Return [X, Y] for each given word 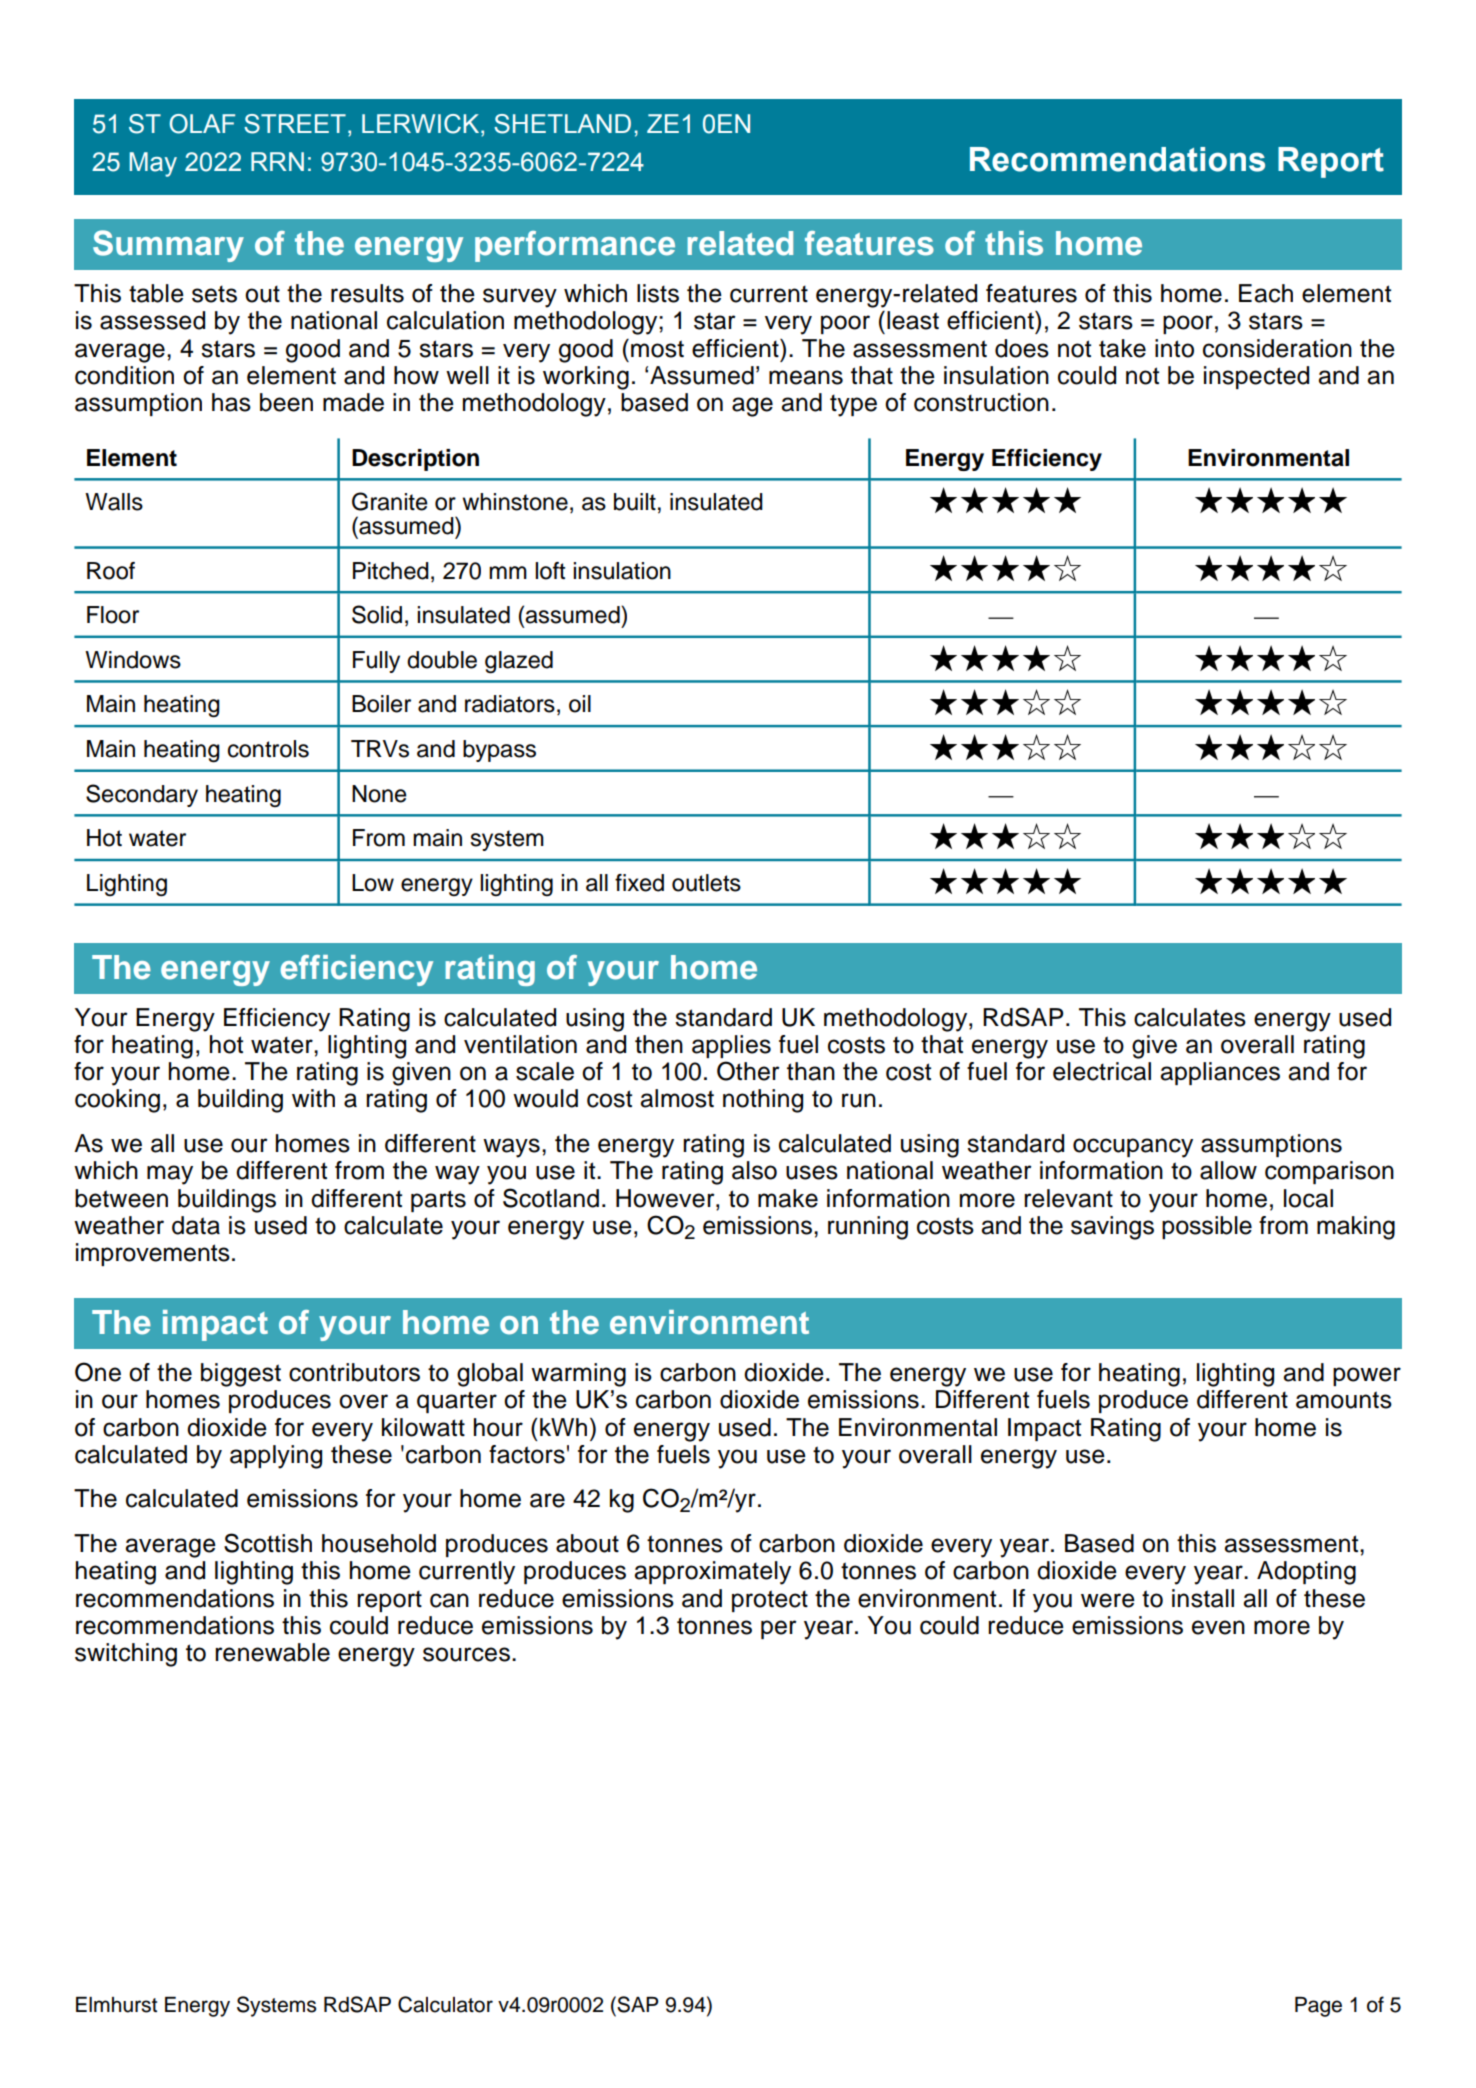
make [788, 1198]
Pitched [391, 571]
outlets [706, 883]
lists [658, 293]
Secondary [142, 795]
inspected [1256, 377]
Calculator [445, 2004]
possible [1207, 1227]
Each [1266, 293]
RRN [277, 161]
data [196, 1225]
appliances [1220, 1073]
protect [770, 1601]
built [635, 502]
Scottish [268, 1543]
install [1203, 1598]
